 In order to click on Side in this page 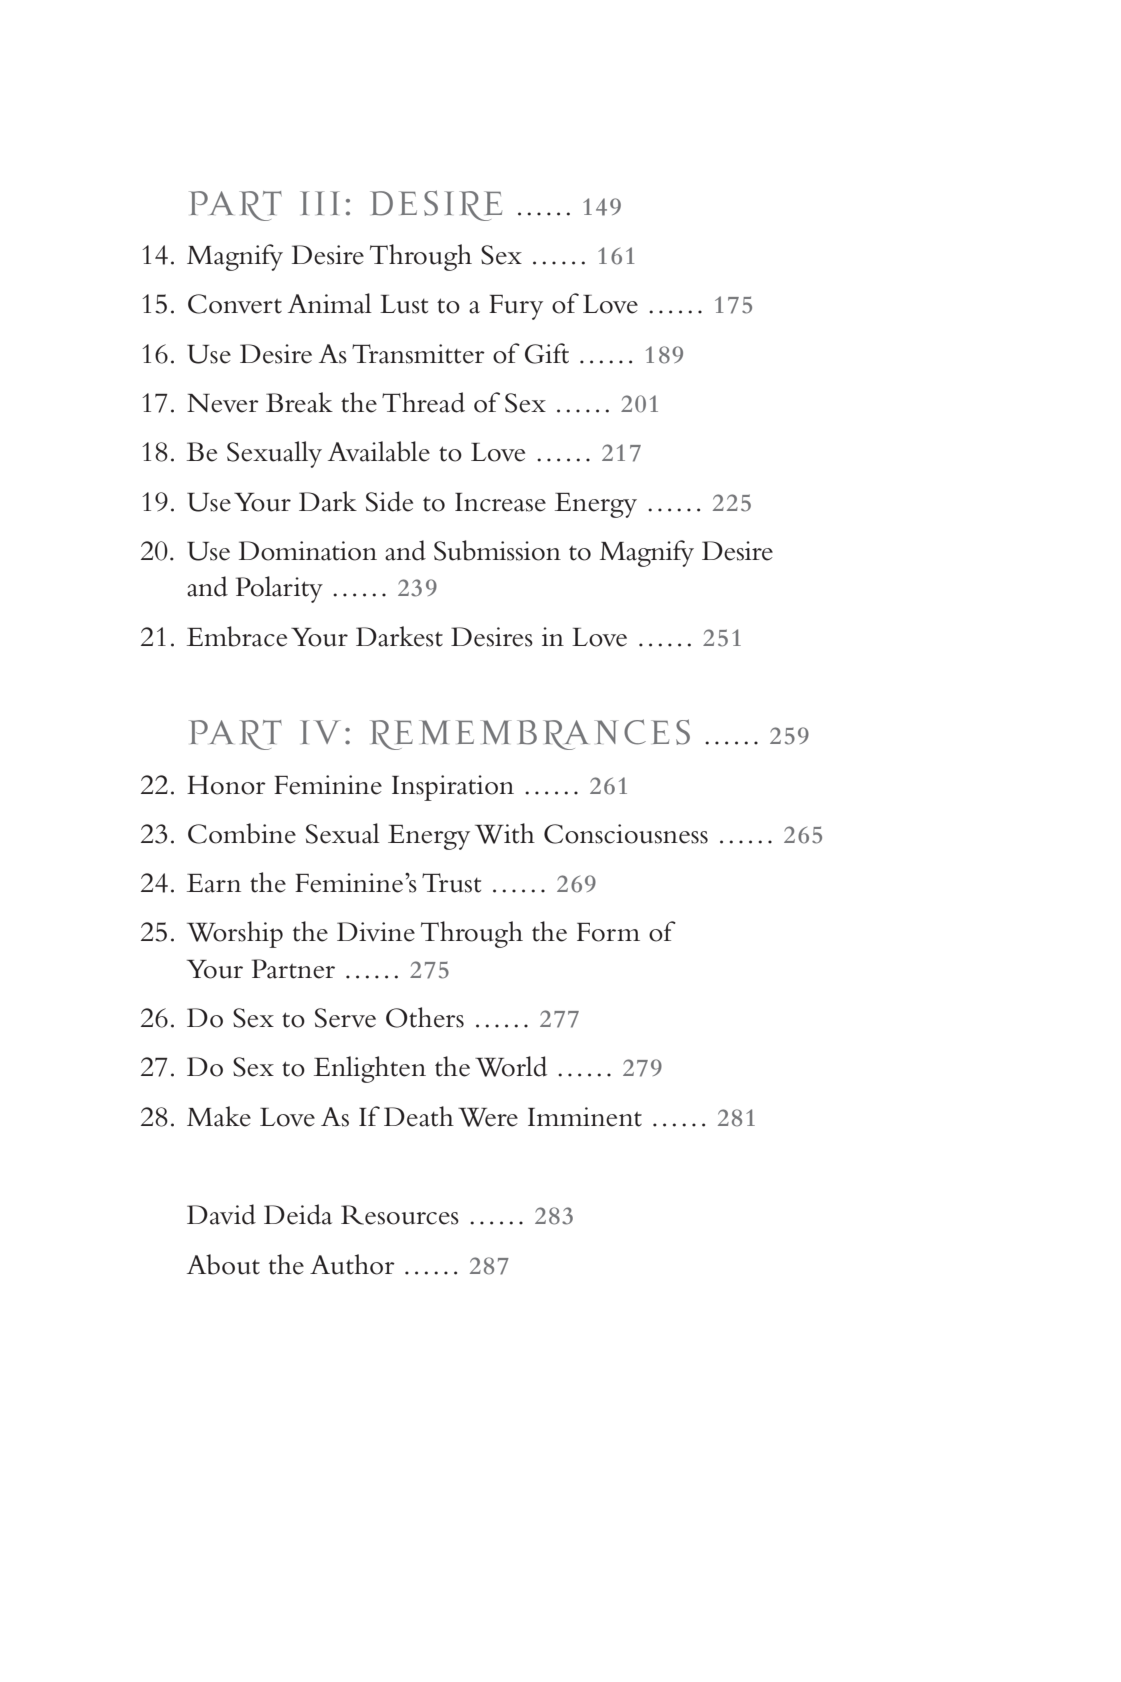, I will do `click(389, 501)`.
